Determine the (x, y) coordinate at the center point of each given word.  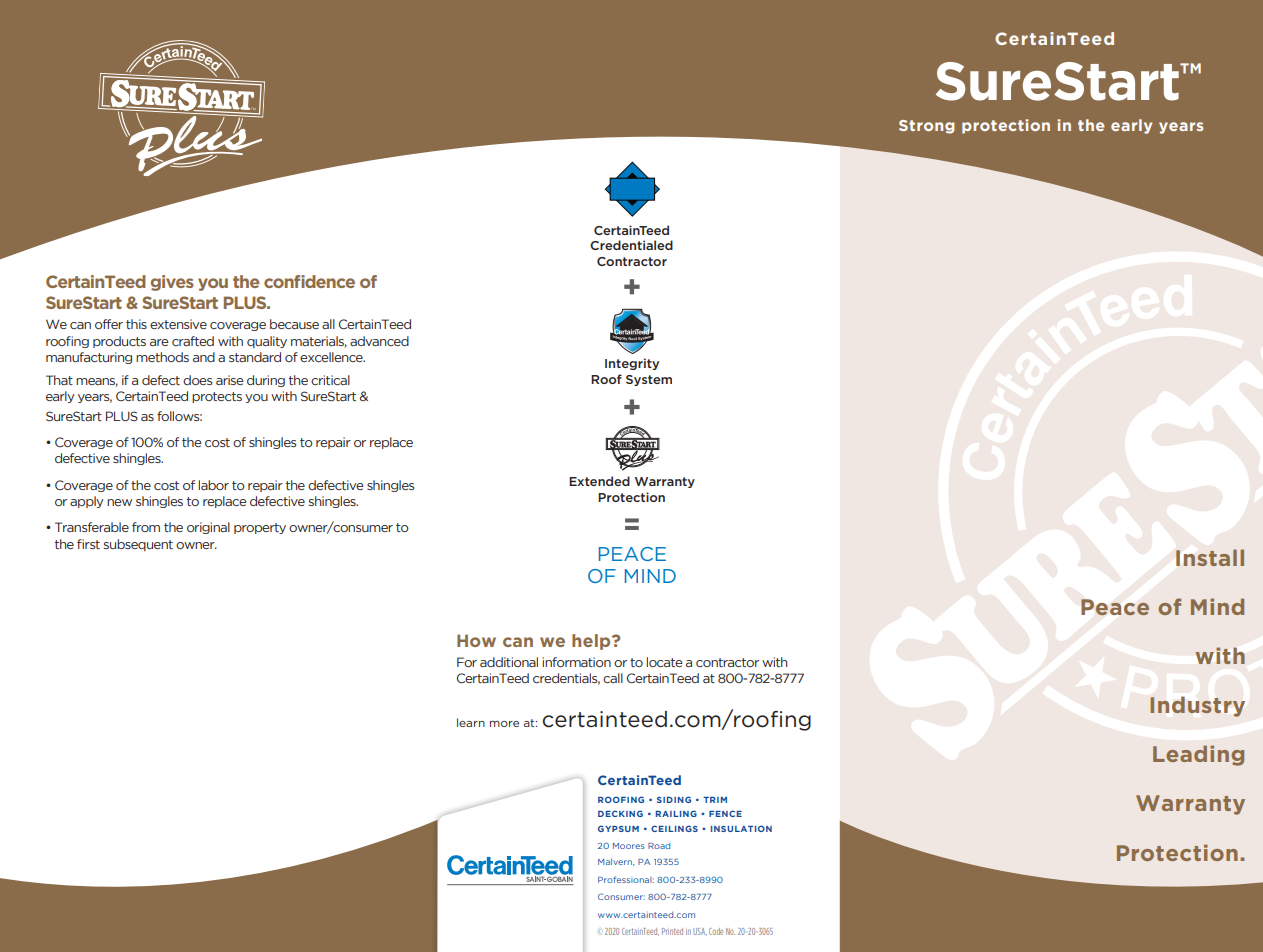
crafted (193, 341)
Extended (599, 481)
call (613, 678)
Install (1210, 557)
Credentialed (631, 245)
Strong (926, 127)
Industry (1198, 707)
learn (471, 722)
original (208, 528)
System (649, 380)
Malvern (616, 862)
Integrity (632, 364)
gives (172, 283)
